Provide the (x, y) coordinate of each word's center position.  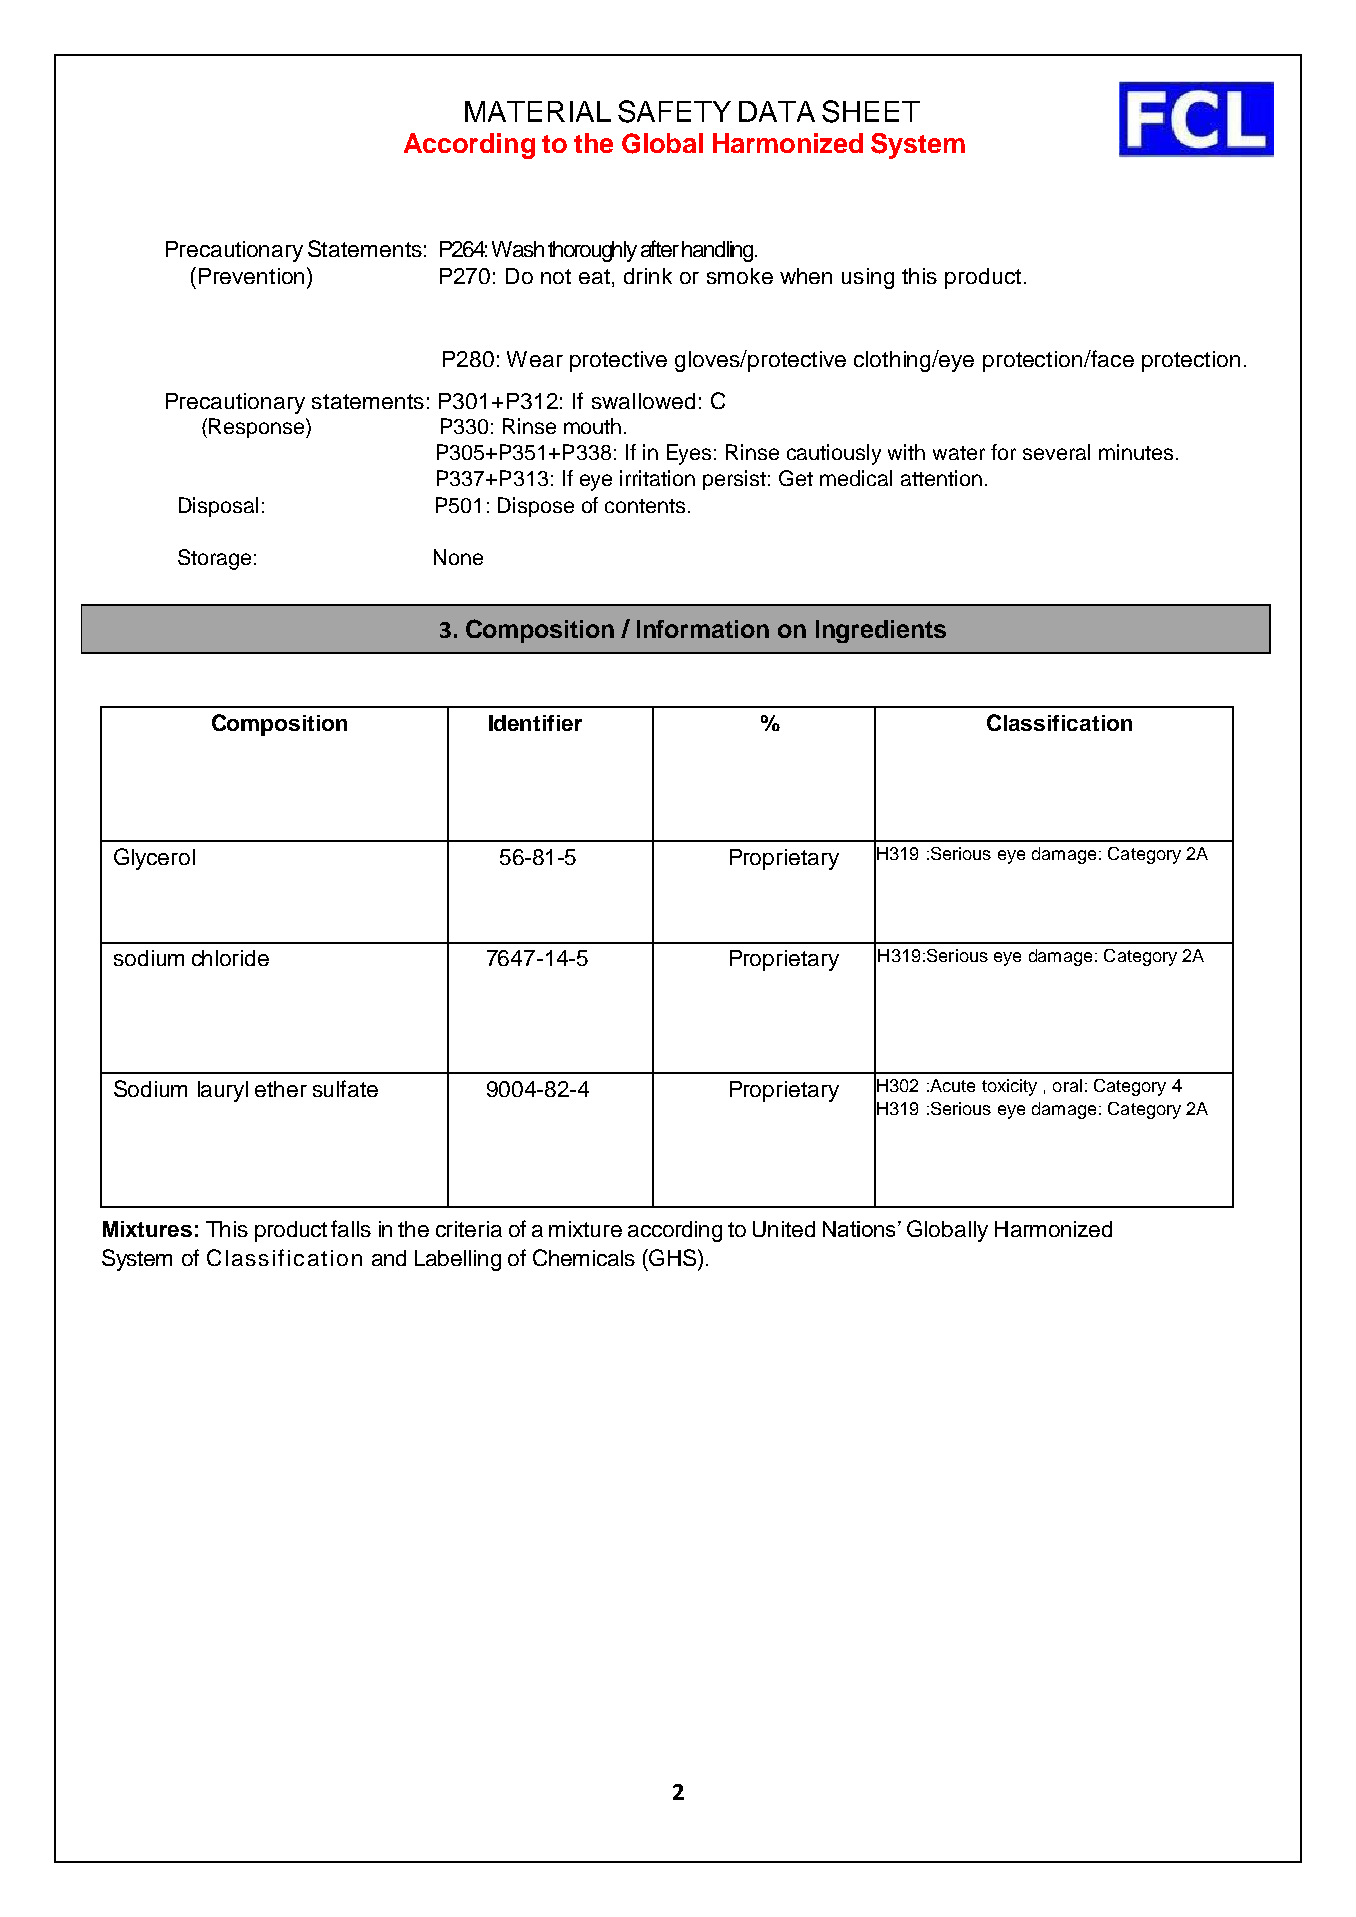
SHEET (871, 111)
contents (645, 506)
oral (1067, 1085)
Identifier (535, 723)
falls (351, 1228)
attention (941, 478)
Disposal (218, 507)
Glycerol (154, 859)
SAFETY (674, 111)
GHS (673, 1257)
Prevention (253, 275)
